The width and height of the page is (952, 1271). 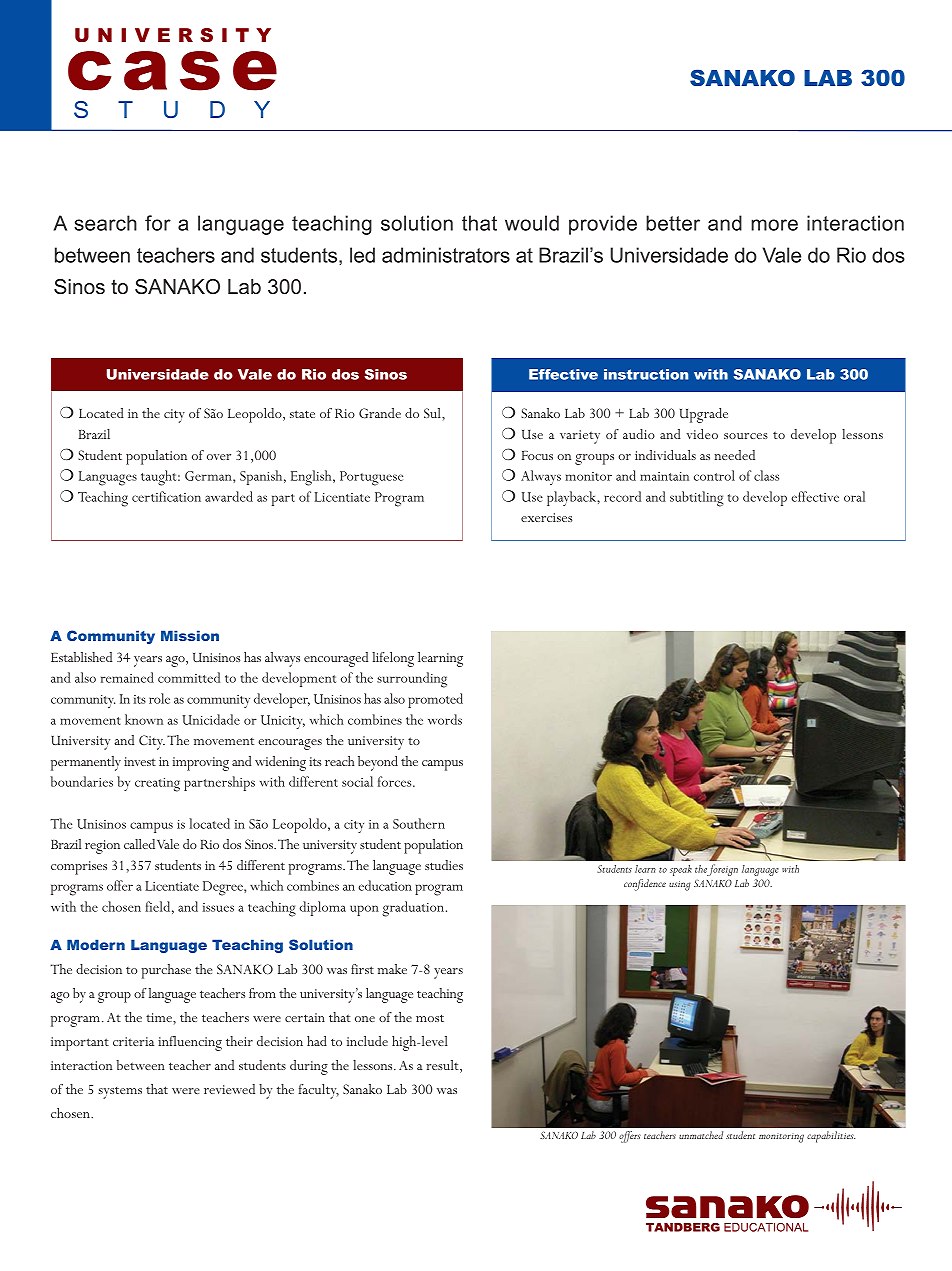 I want to click on more, so click(x=774, y=225).
